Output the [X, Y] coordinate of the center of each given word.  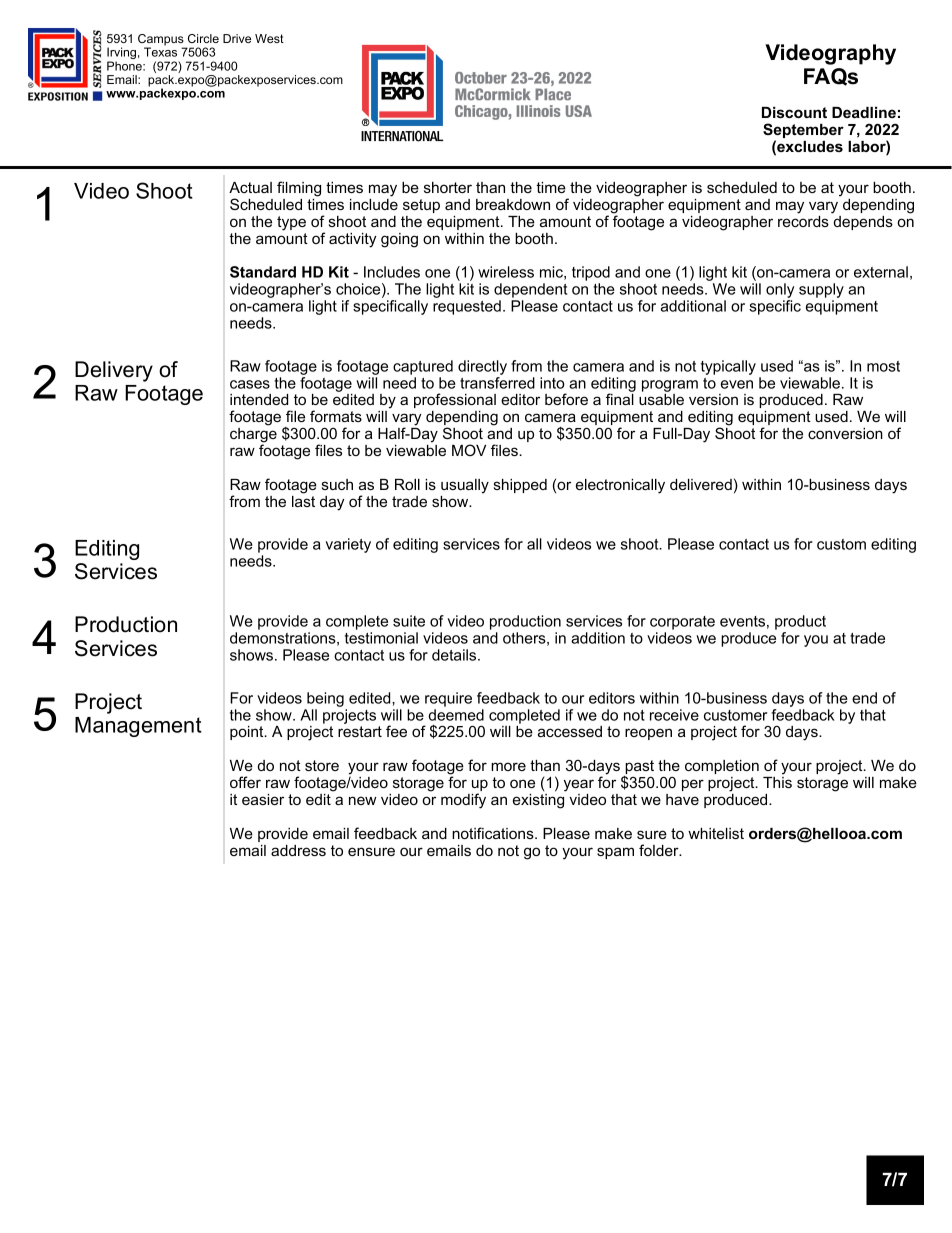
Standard [263, 272]
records [803, 221]
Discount [794, 112]
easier [263, 799]
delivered [701, 484]
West [269, 38]
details [455, 655]
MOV [469, 450]
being [325, 699]
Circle [203, 38]
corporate [682, 623]
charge [253, 436]
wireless [506, 272]
